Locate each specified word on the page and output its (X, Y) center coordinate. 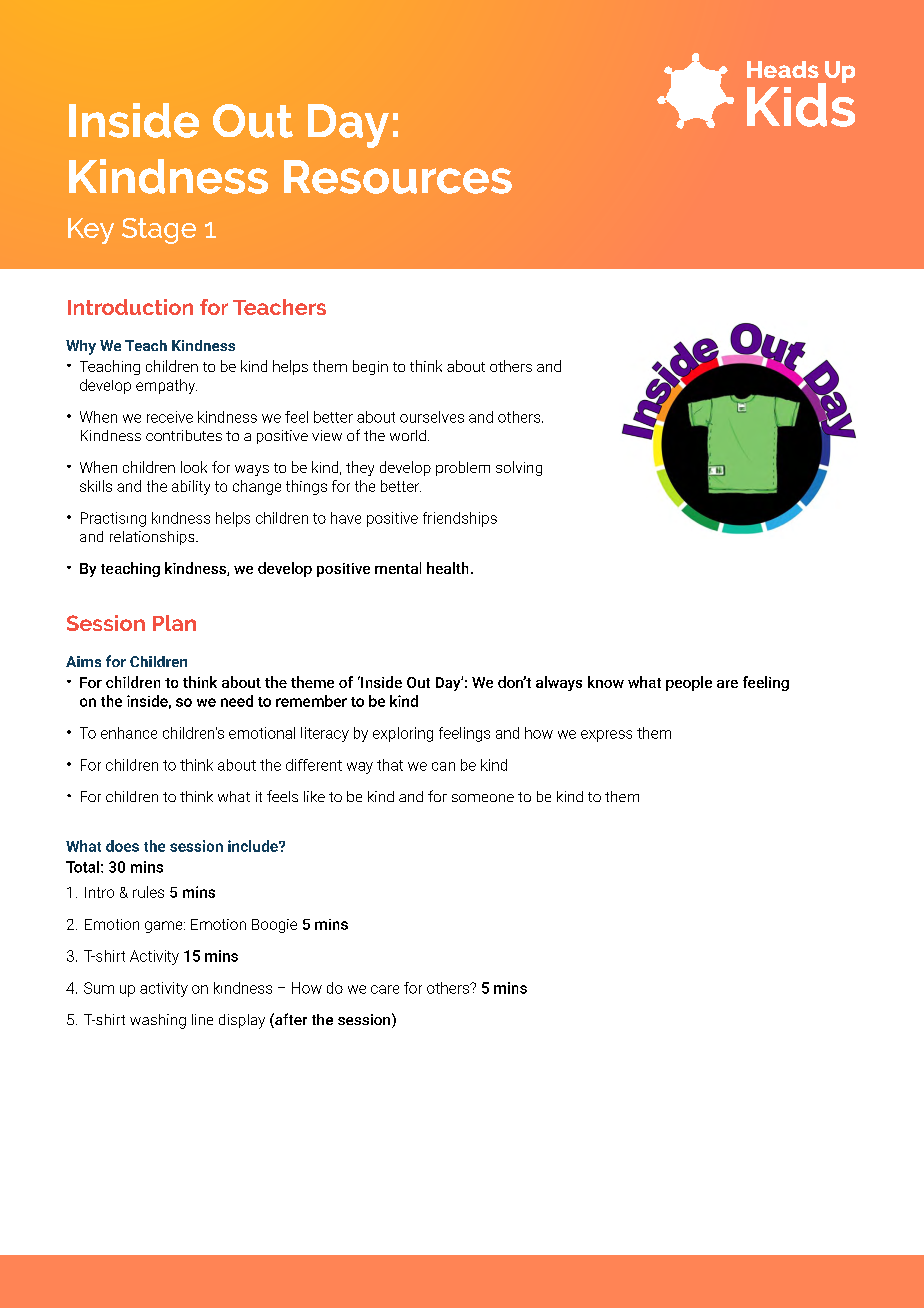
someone (483, 798)
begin (370, 367)
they (360, 468)
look (194, 467)
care (385, 989)
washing (158, 1021)
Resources (398, 177)
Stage (159, 231)
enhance (129, 733)
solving (519, 468)
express (606, 736)
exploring (403, 734)
